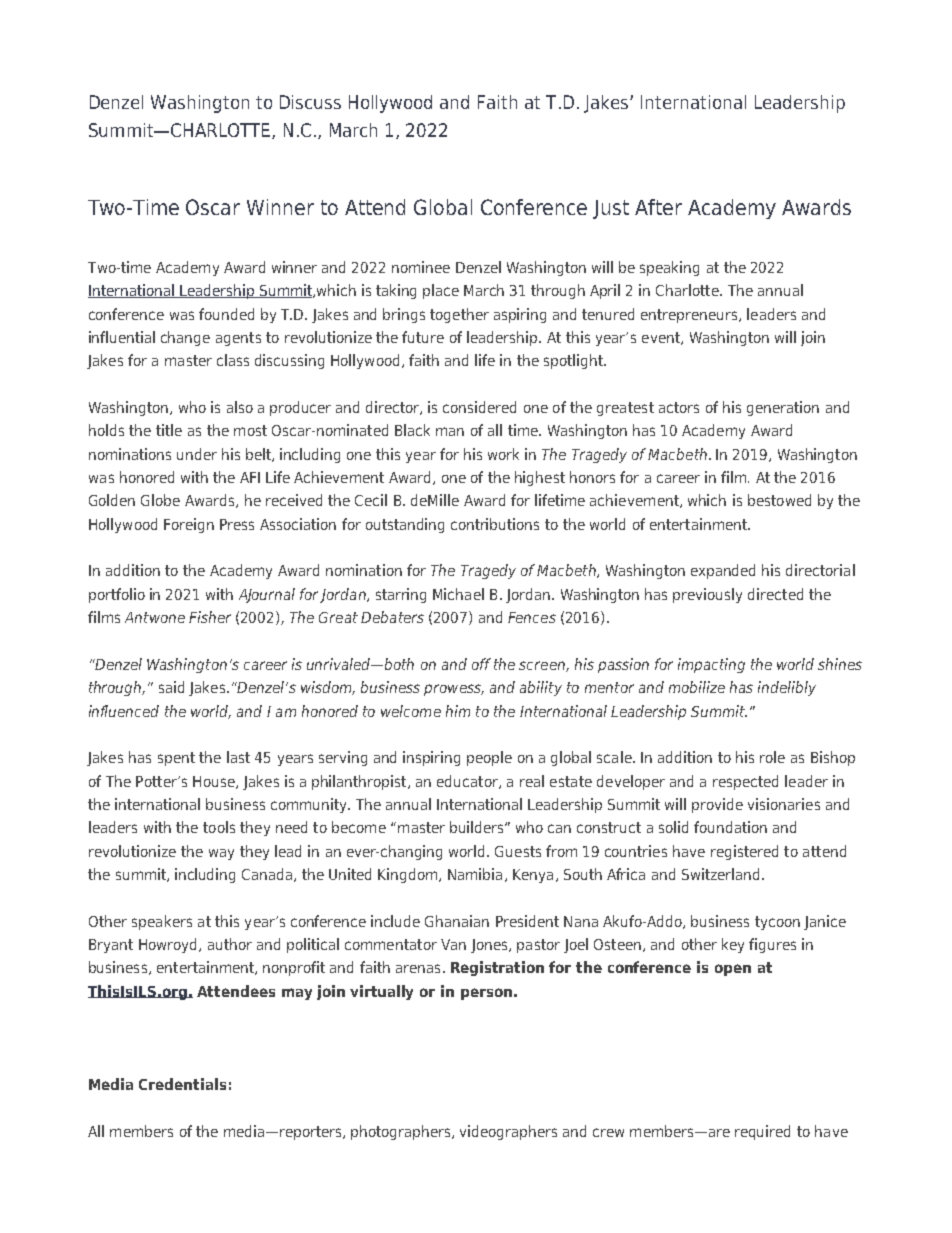 This screenshot has width=952, height=1233. I want to click on required, so click(762, 1132).
